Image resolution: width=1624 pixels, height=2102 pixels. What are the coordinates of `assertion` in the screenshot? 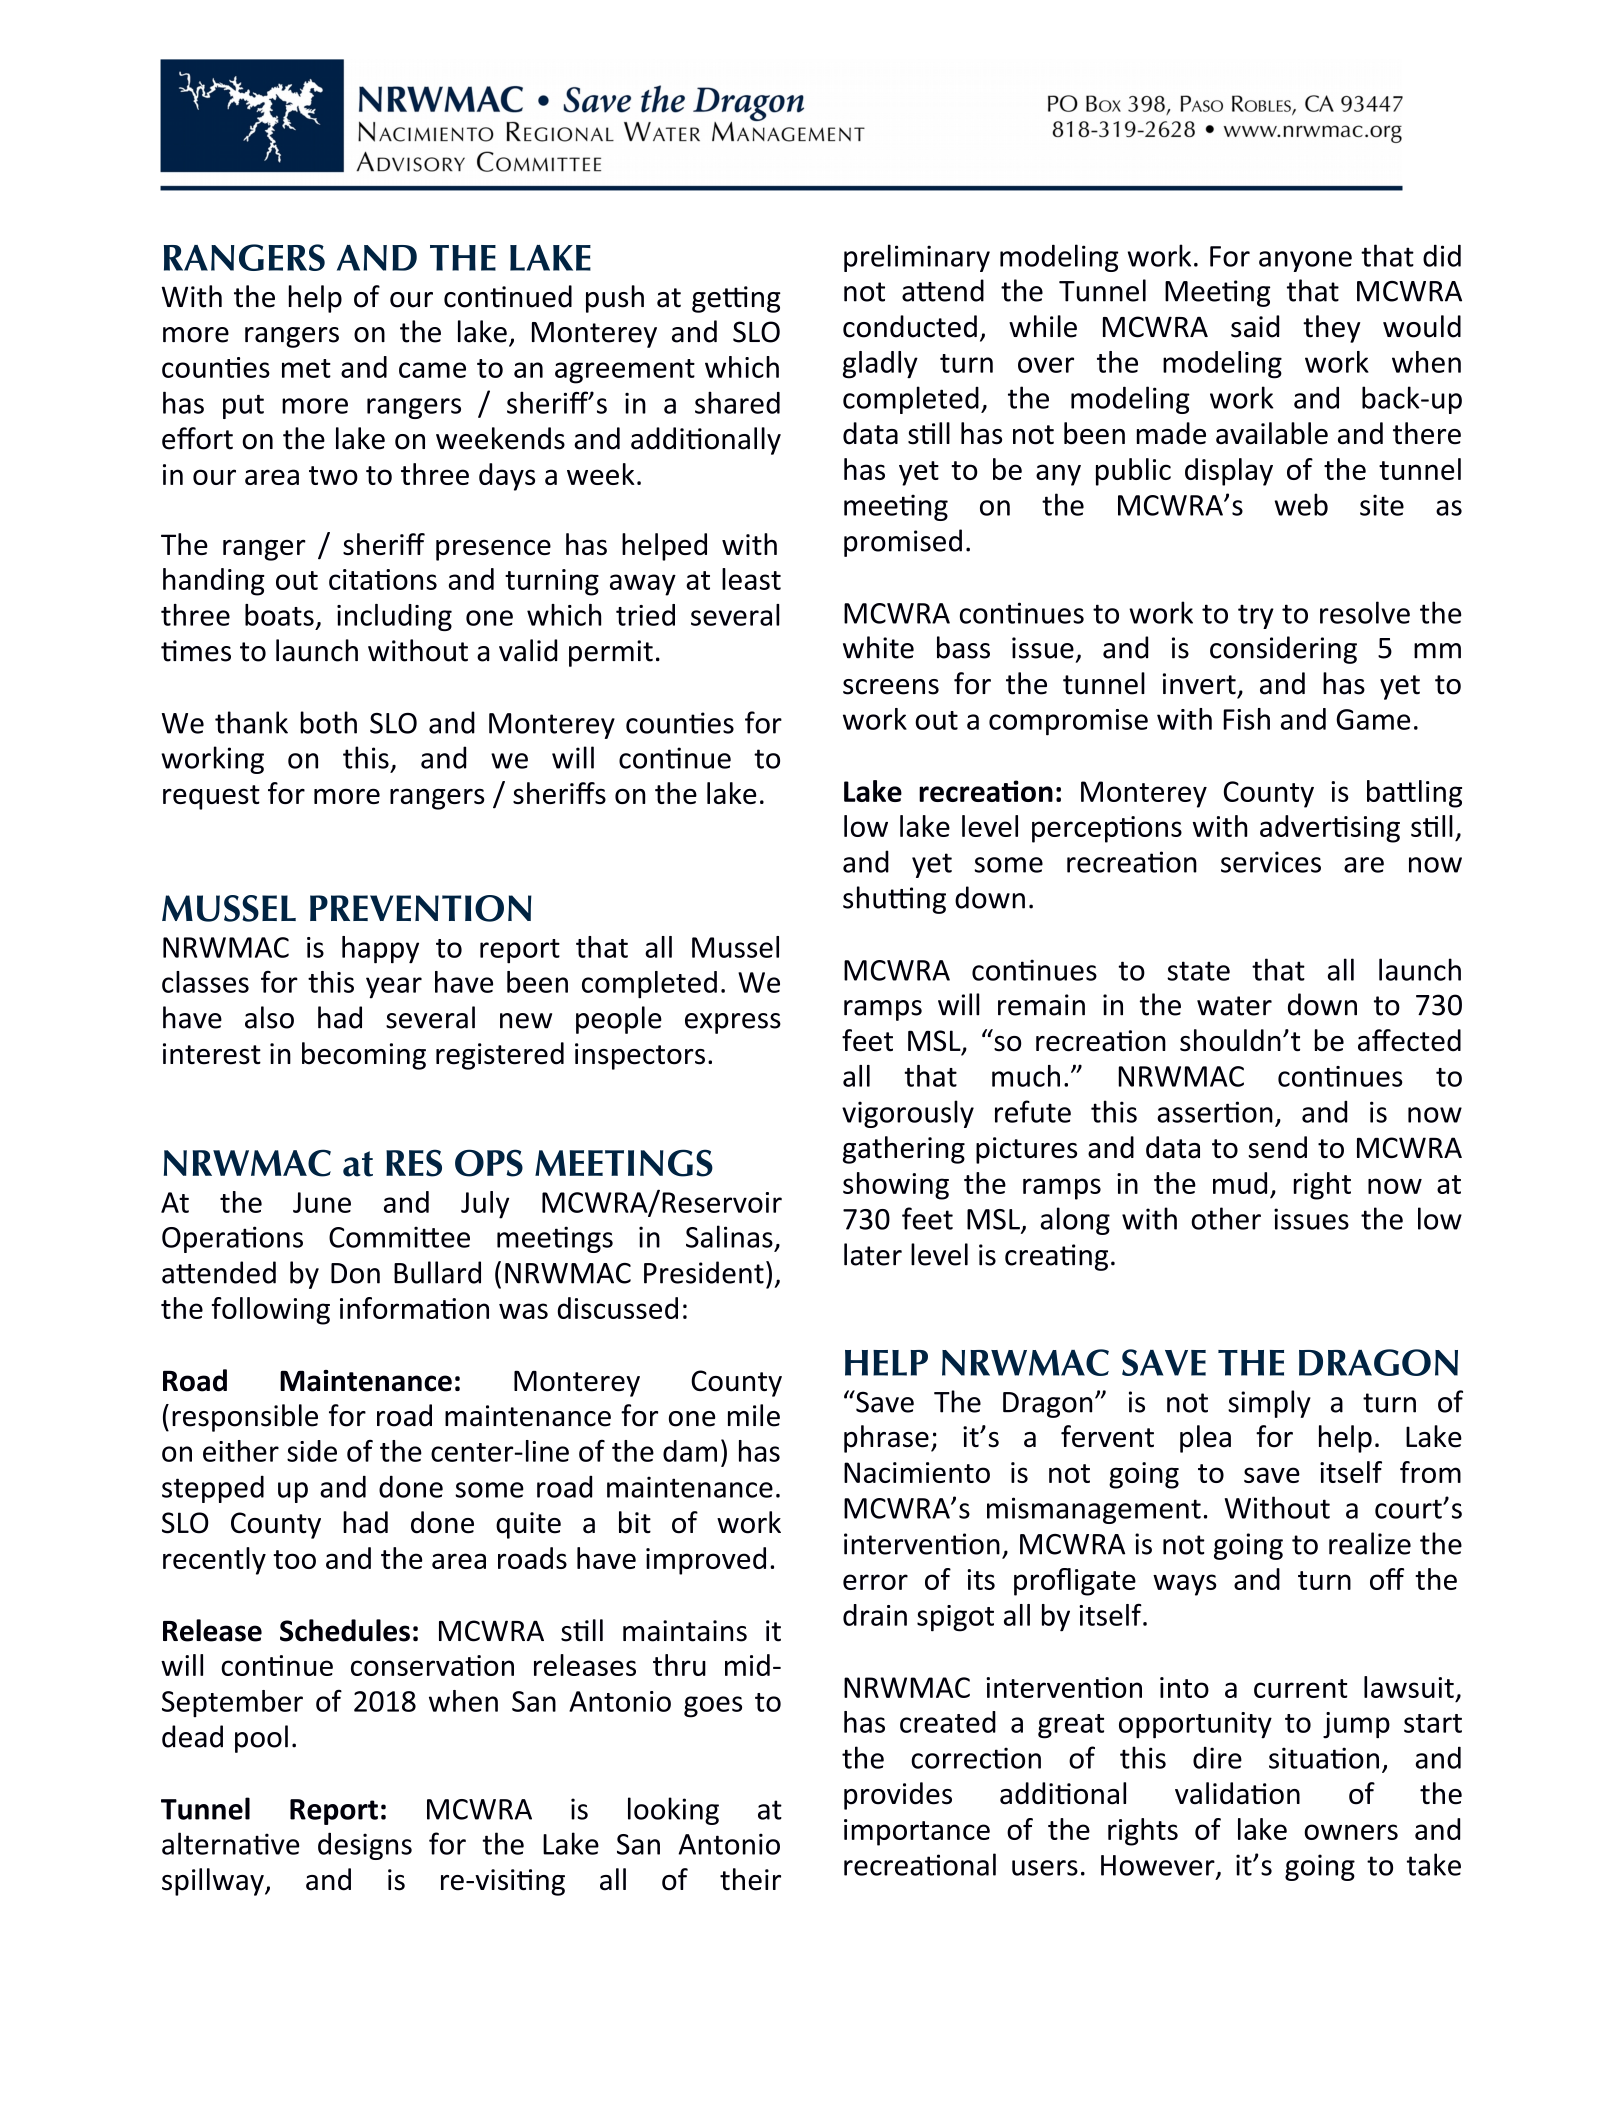 It's located at (1215, 1112).
